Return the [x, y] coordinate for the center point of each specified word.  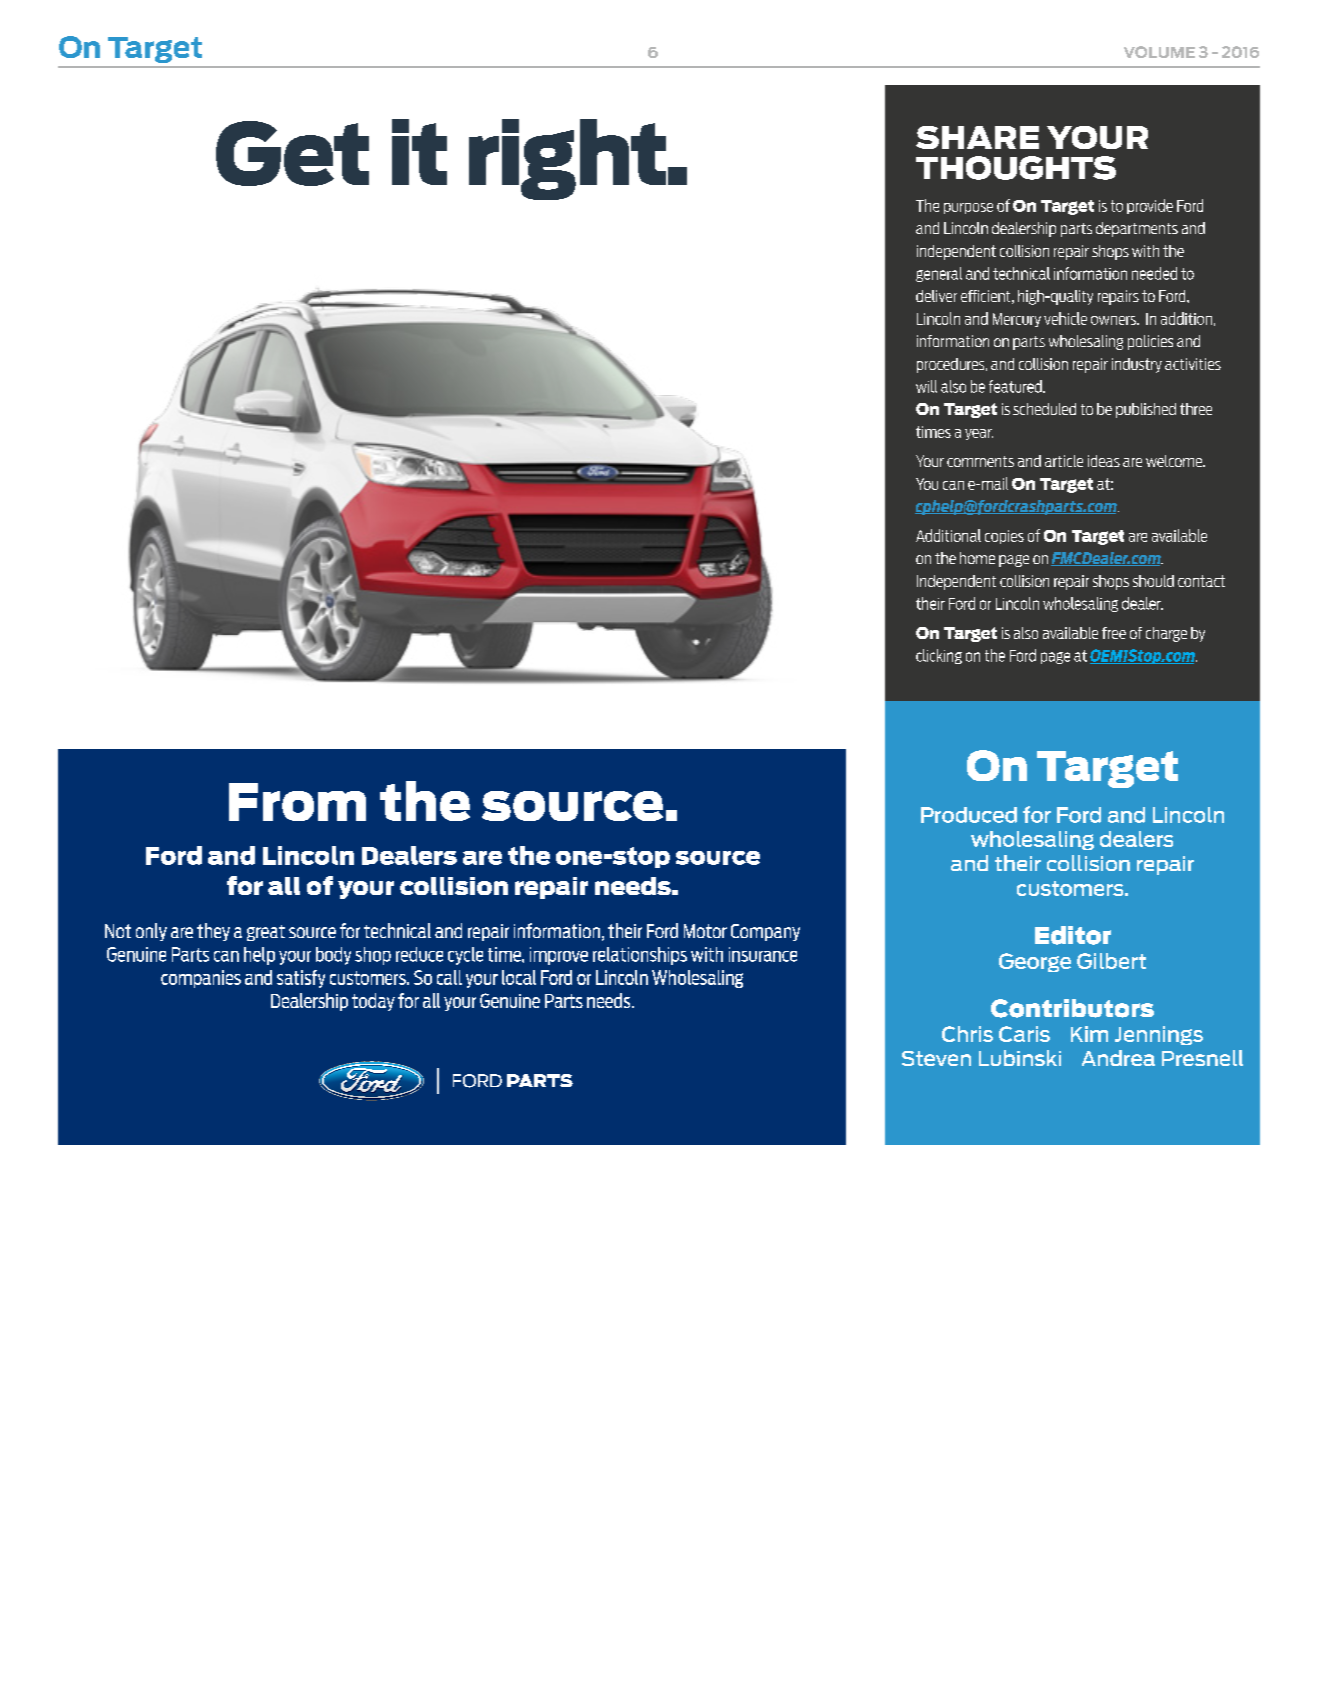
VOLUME [1159, 52]
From [297, 802]
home [977, 558]
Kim [1089, 1034]
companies [201, 979]
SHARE [977, 137]
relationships [640, 956]
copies [1004, 537]
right [567, 159]
